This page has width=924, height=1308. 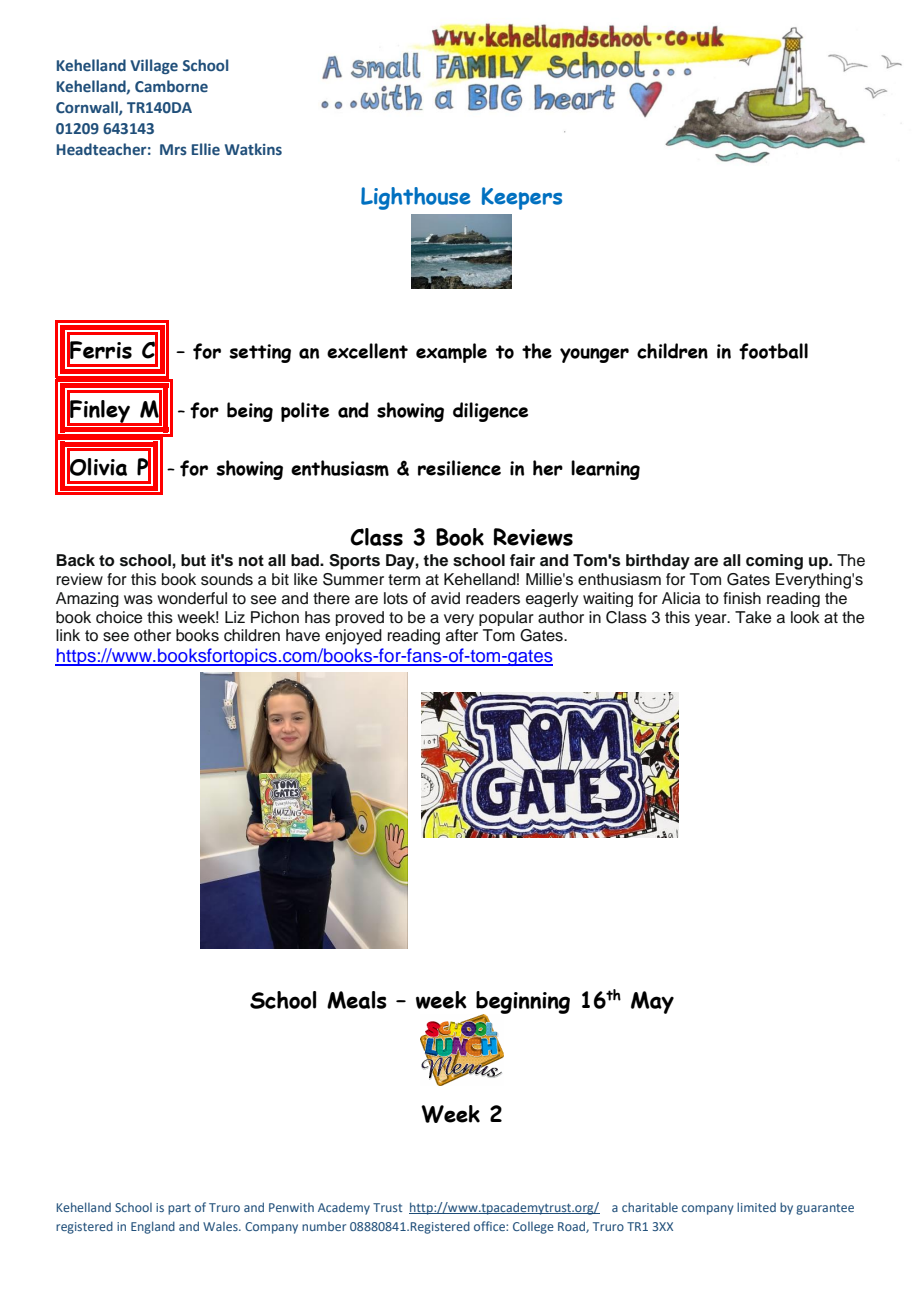 What do you see at coordinates (462, 635) in the page?
I see `after` at bounding box center [462, 635].
